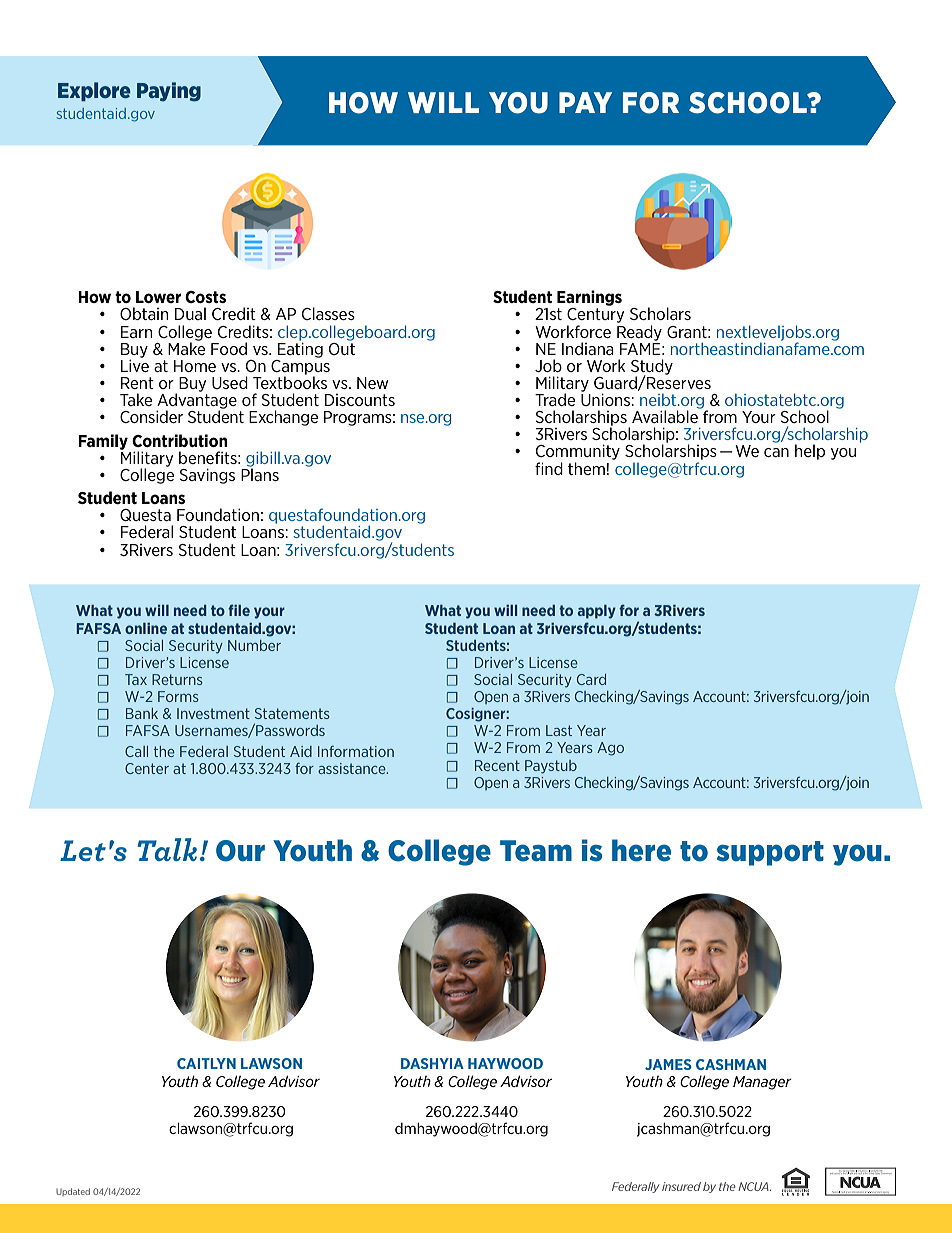 This page has height=1233, width=952. What do you see at coordinates (536, 851) in the page?
I see `Team` at bounding box center [536, 851].
